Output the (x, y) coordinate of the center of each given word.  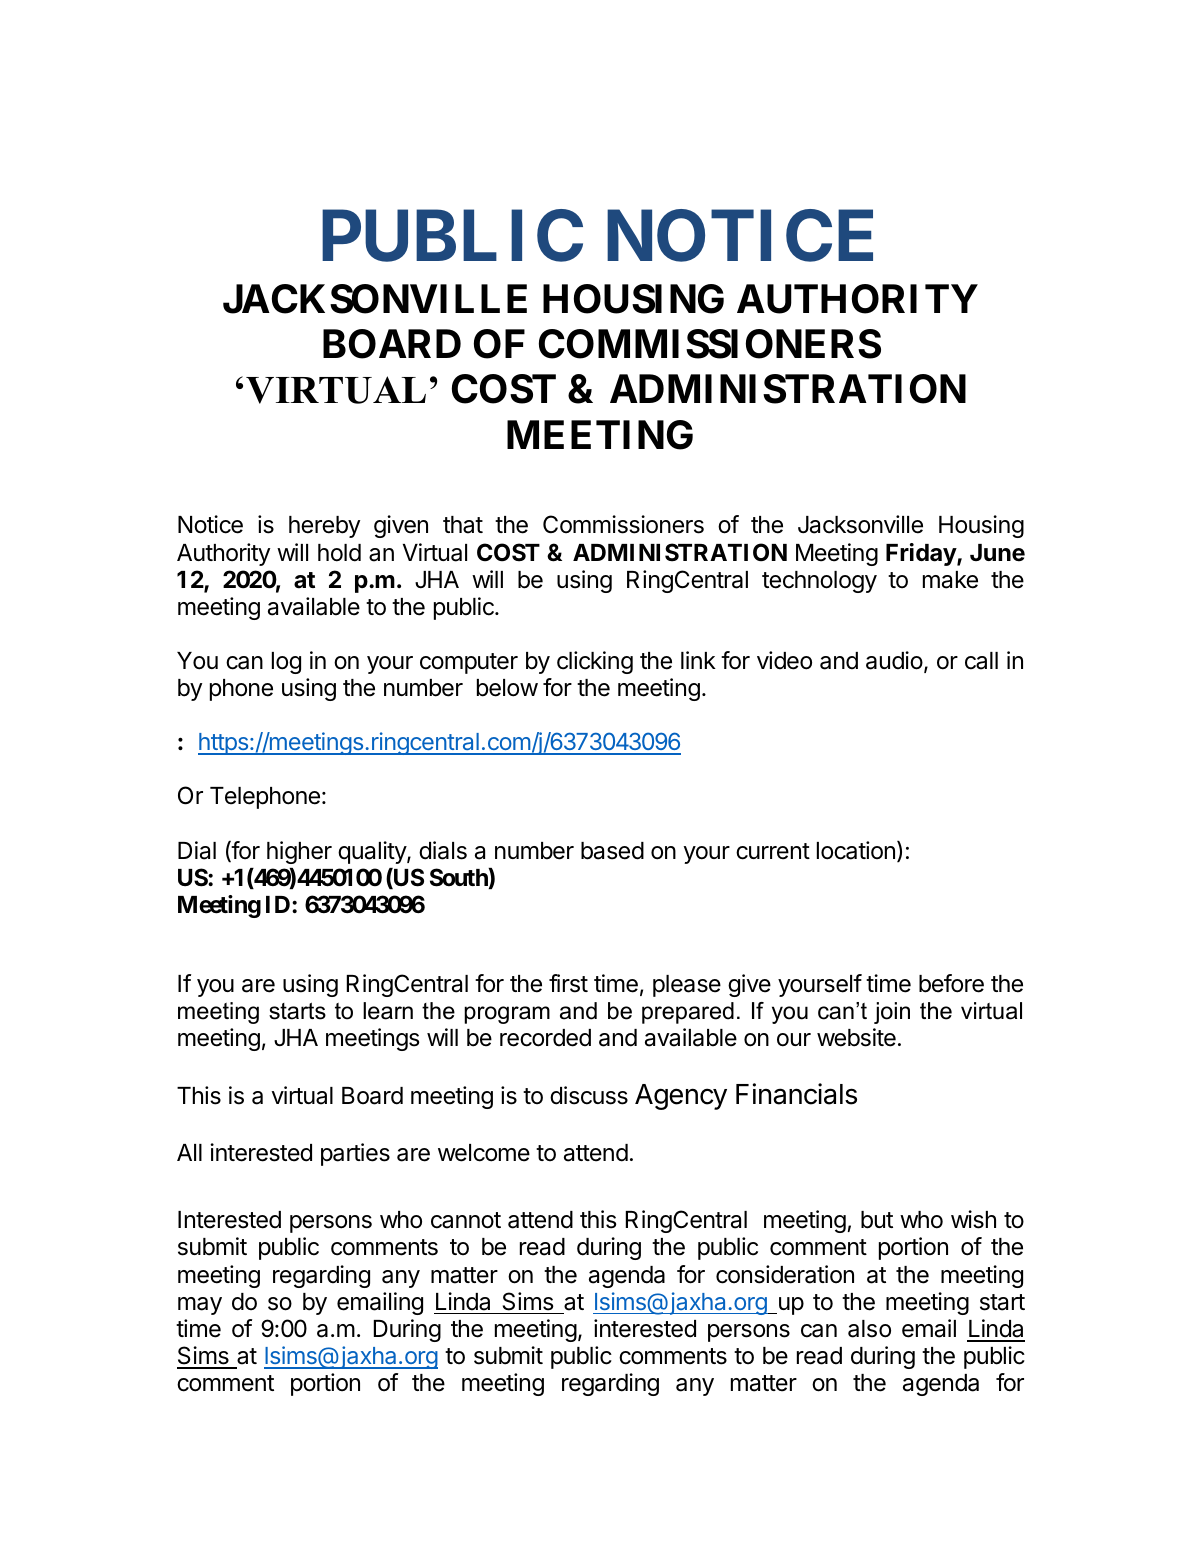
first (568, 983)
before (951, 983)
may (200, 1306)
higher (299, 852)
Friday (922, 554)
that (463, 525)
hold (339, 553)
